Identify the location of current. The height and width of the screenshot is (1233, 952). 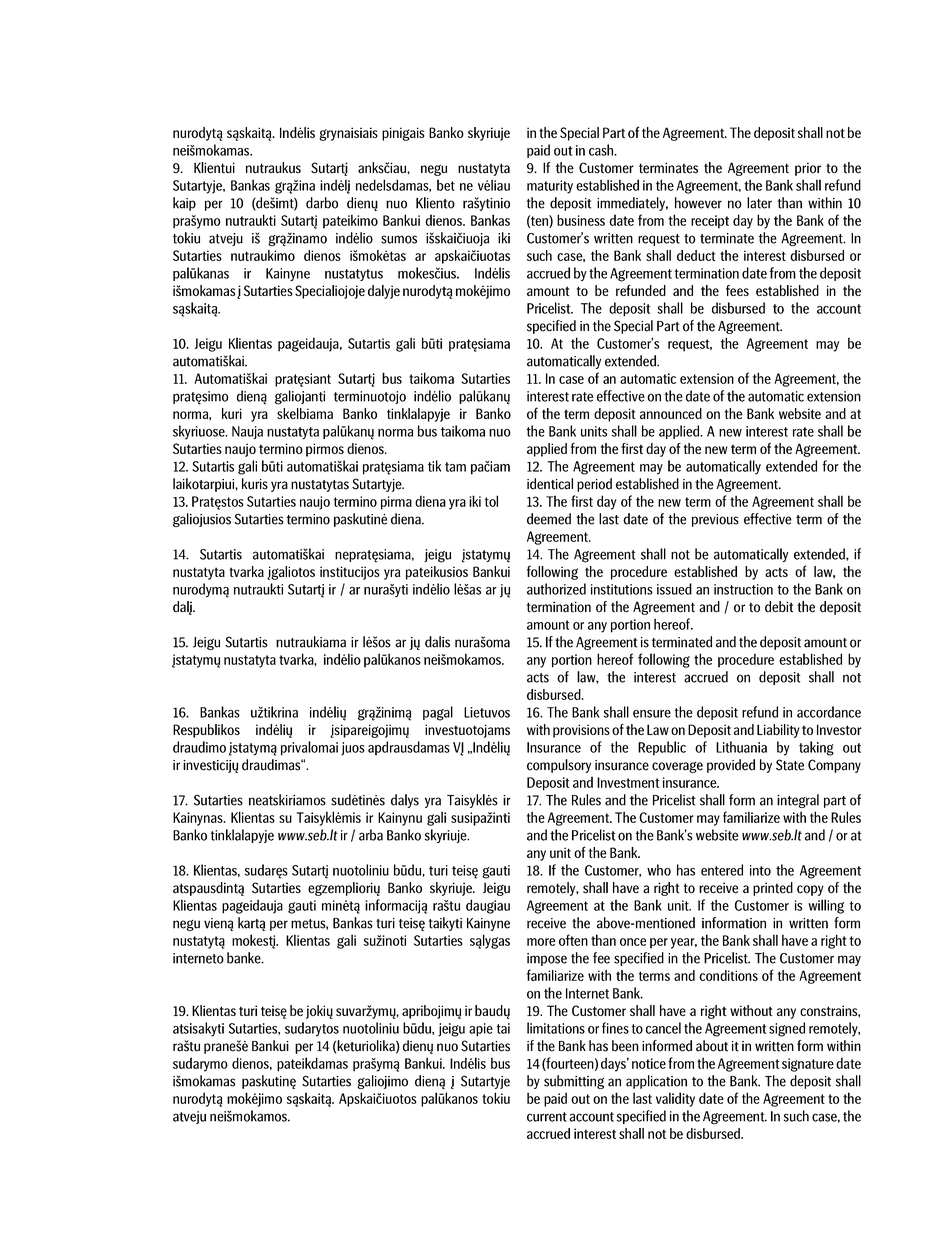
(547, 1117).
